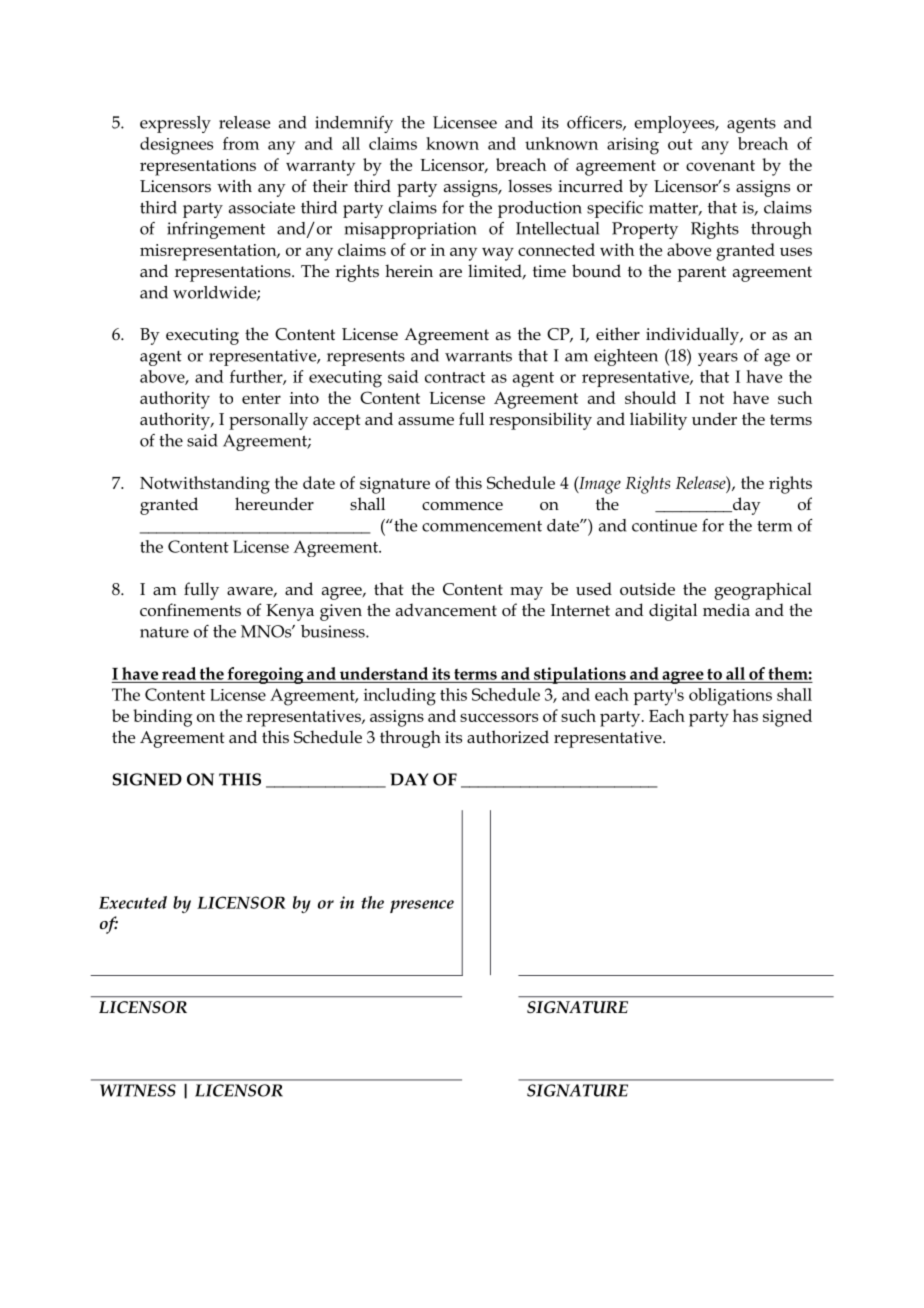 The image size is (924, 1308). What do you see at coordinates (241, 143) in the image?
I see `from` at bounding box center [241, 143].
